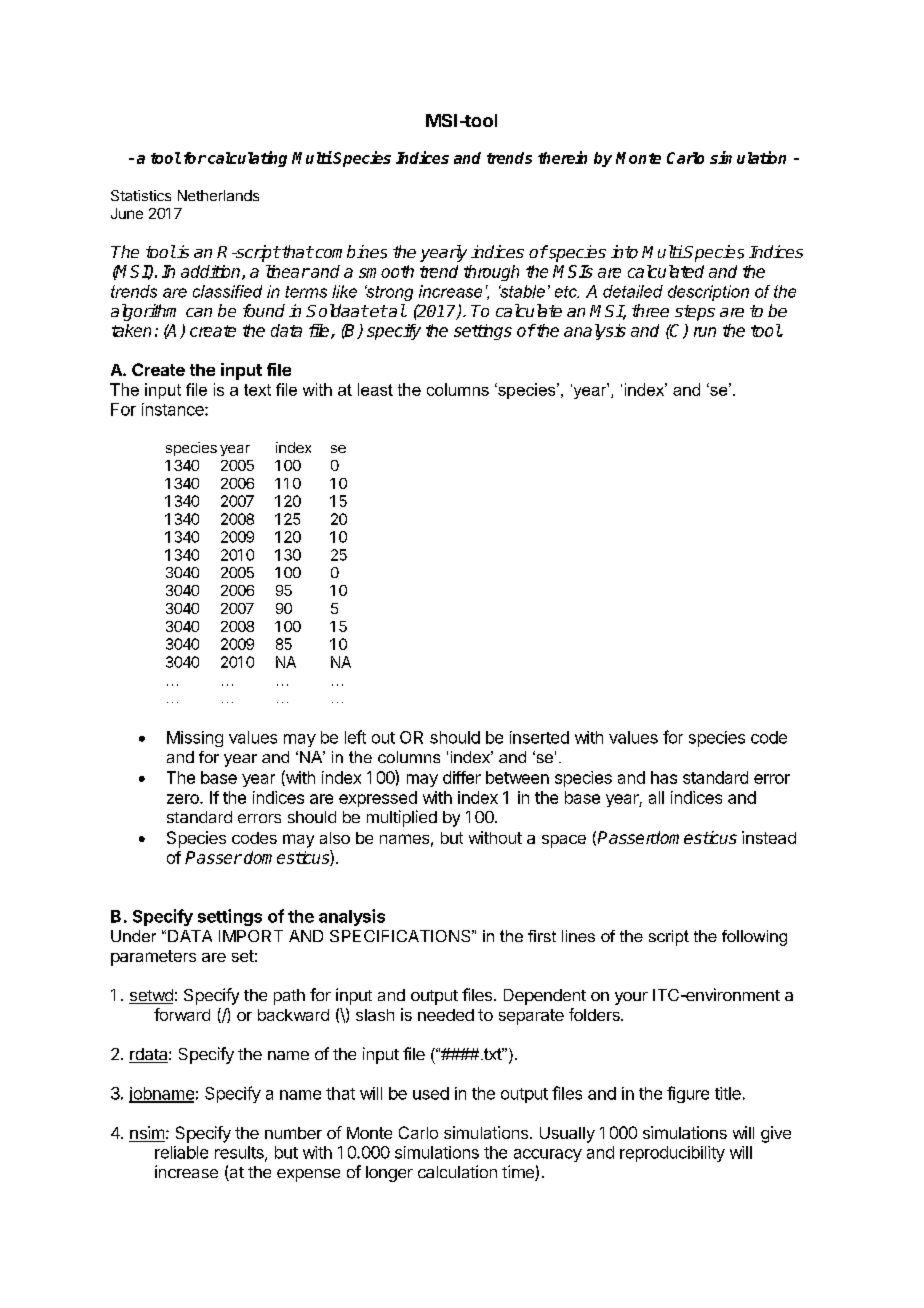  I want to click on IMPORT, so click(251, 936).
